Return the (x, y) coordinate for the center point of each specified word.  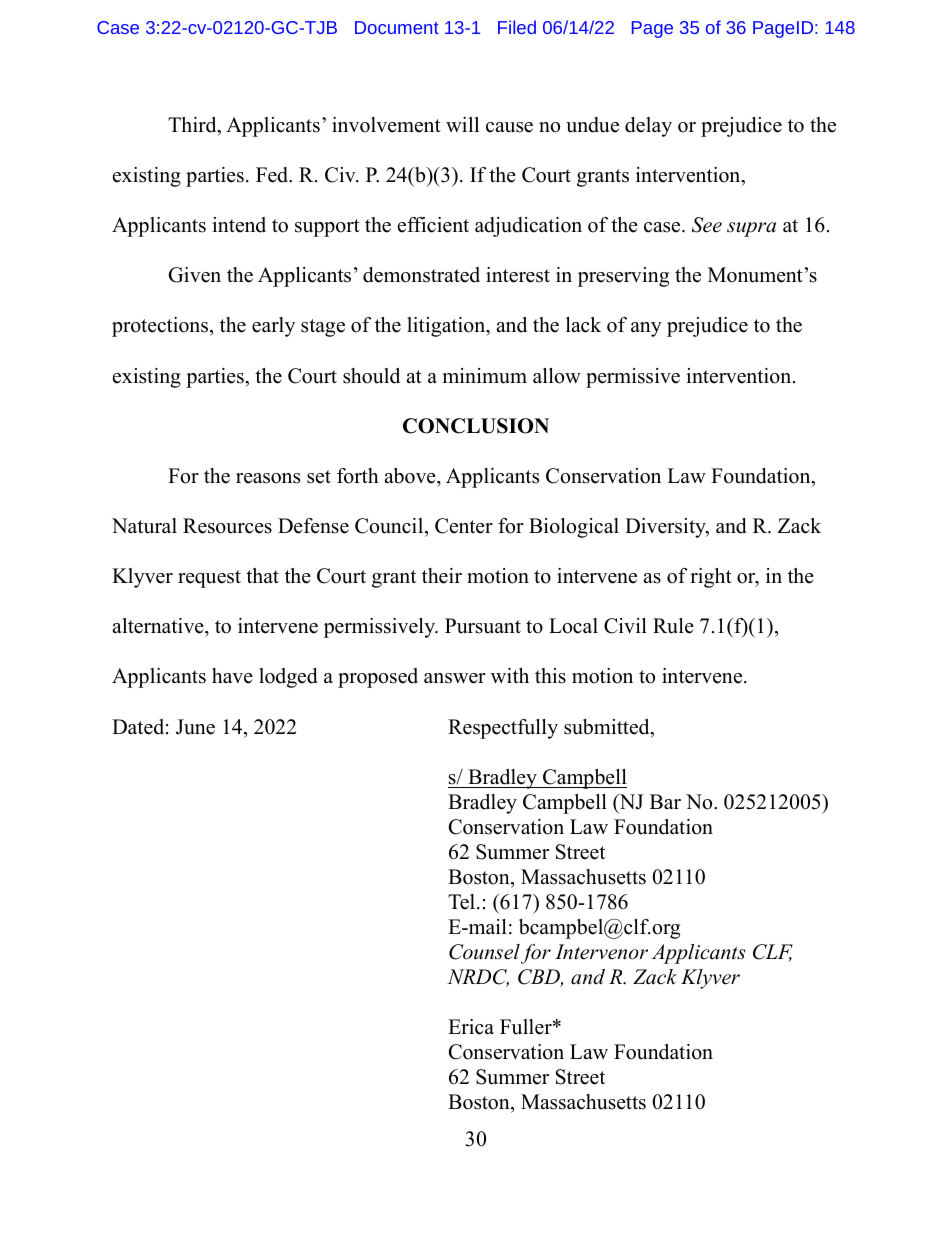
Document (397, 27)
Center (464, 526)
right (711, 578)
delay (648, 127)
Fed (273, 175)
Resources (227, 526)
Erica (471, 1027)
